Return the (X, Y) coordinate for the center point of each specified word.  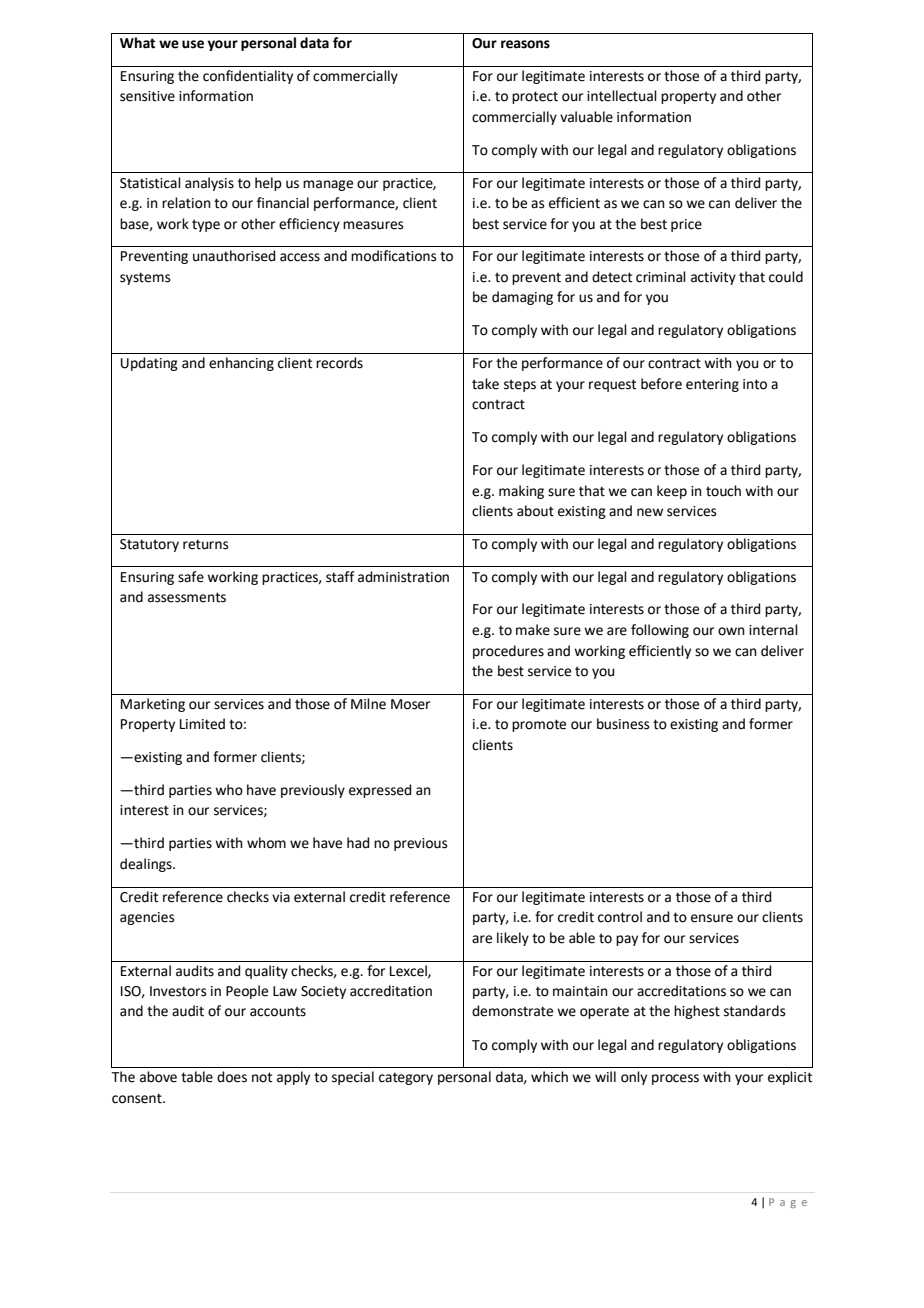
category (406, 1078)
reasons (525, 44)
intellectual (622, 96)
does (232, 1077)
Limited (202, 724)
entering (712, 385)
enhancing (241, 364)
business (623, 724)
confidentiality (248, 77)
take (485, 384)
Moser (410, 704)
